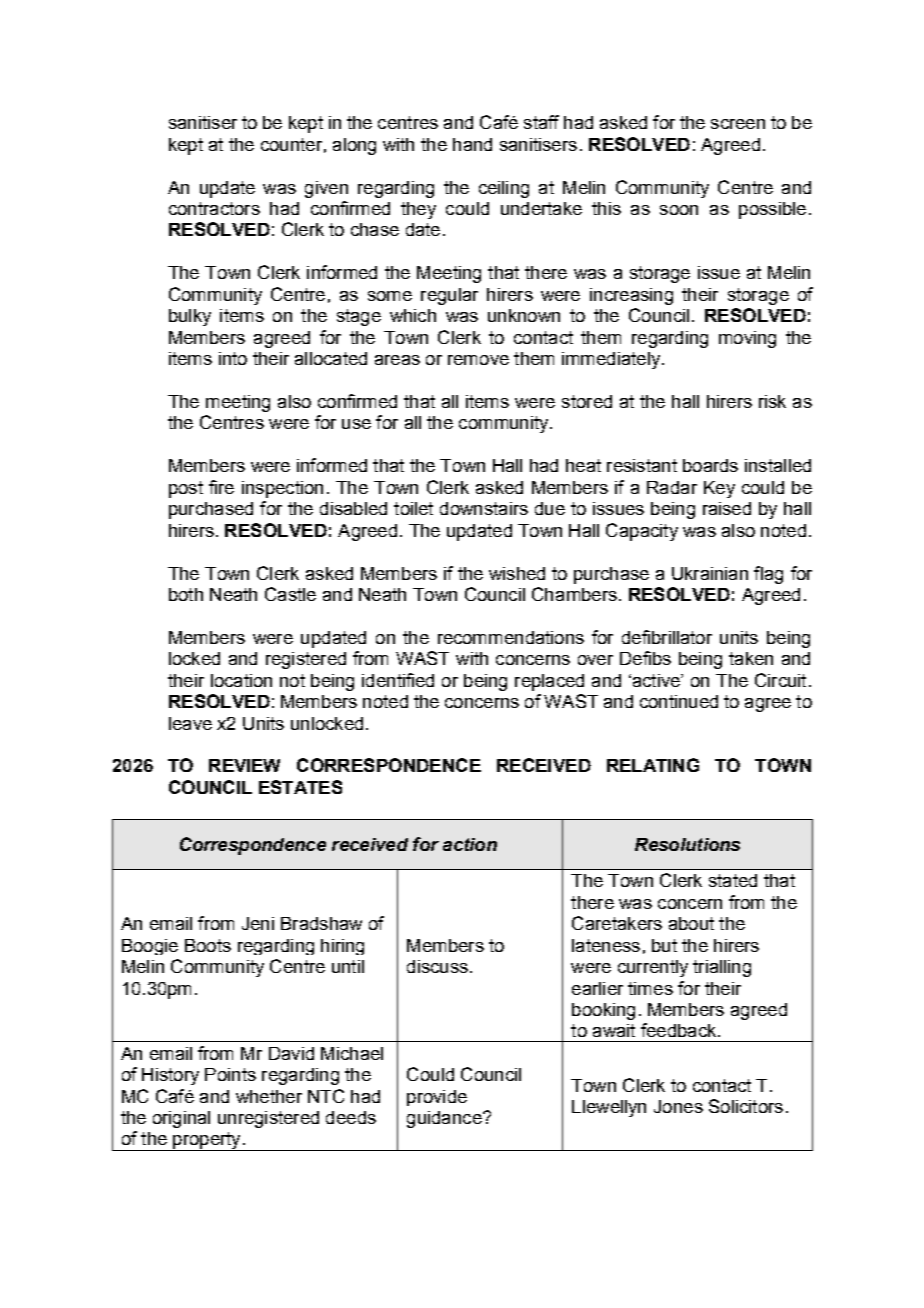 This page has height=1308, width=924. What do you see at coordinates (258, 923) in the page?
I see `Jeni` at bounding box center [258, 923].
